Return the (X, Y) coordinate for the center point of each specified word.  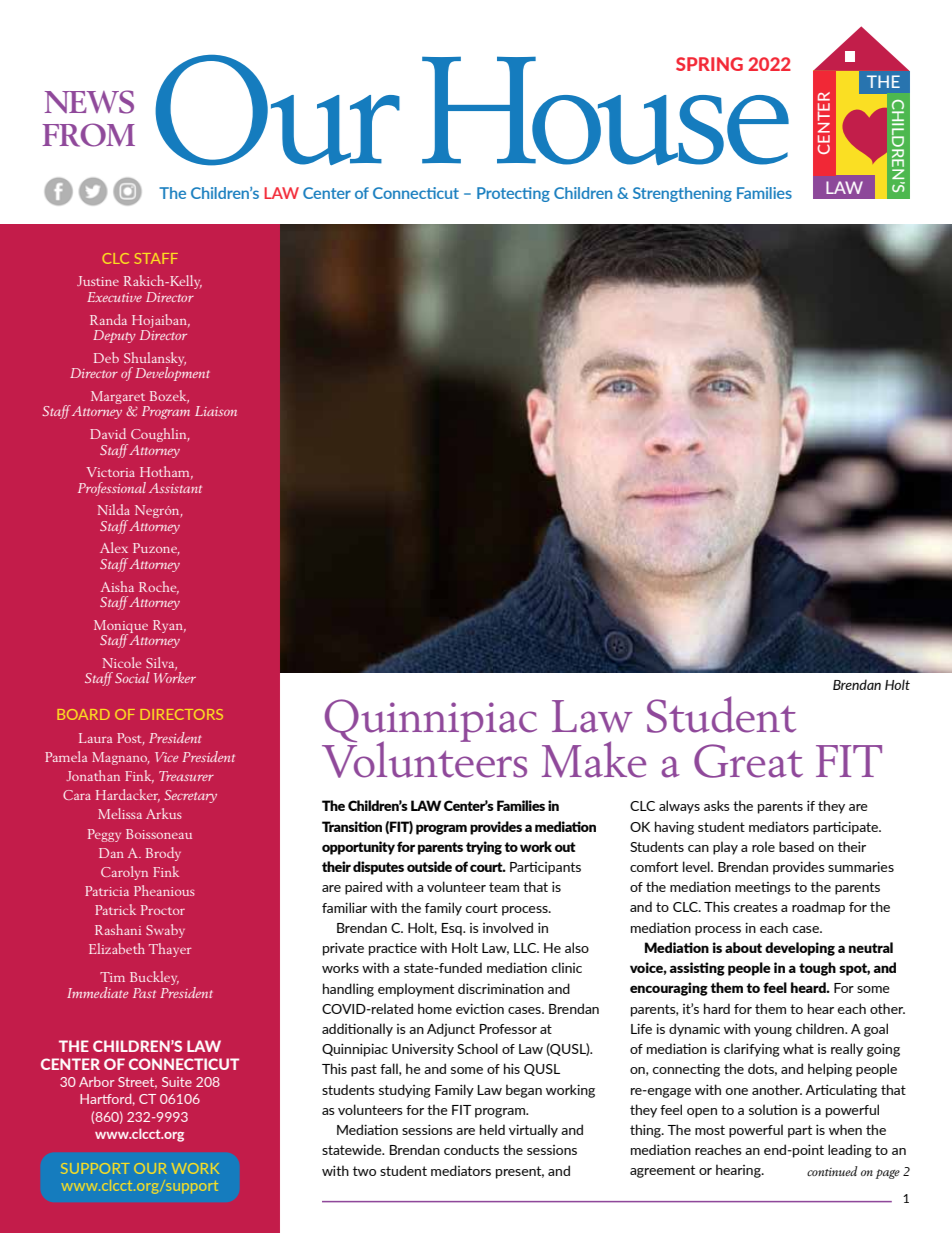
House (606, 110)
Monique (121, 627)
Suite (177, 1082)
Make (594, 759)
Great (748, 761)
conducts (471, 1149)
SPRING (709, 64)
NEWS (89, 102)
